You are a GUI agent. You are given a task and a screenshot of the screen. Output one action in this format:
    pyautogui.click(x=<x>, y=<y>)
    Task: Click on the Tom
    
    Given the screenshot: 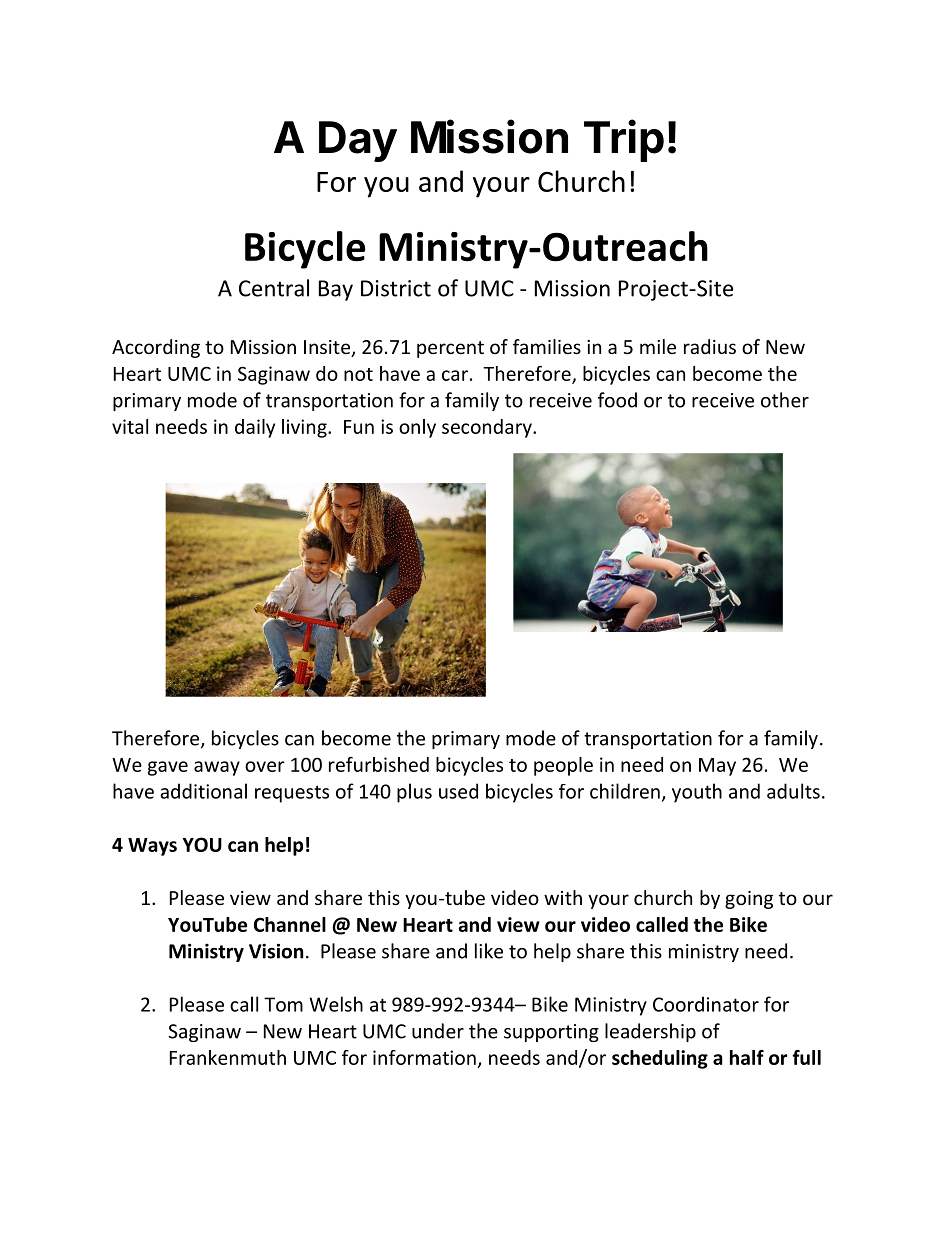 What is the action you would take?
    pyautogui.click(x=283, y=1004)
